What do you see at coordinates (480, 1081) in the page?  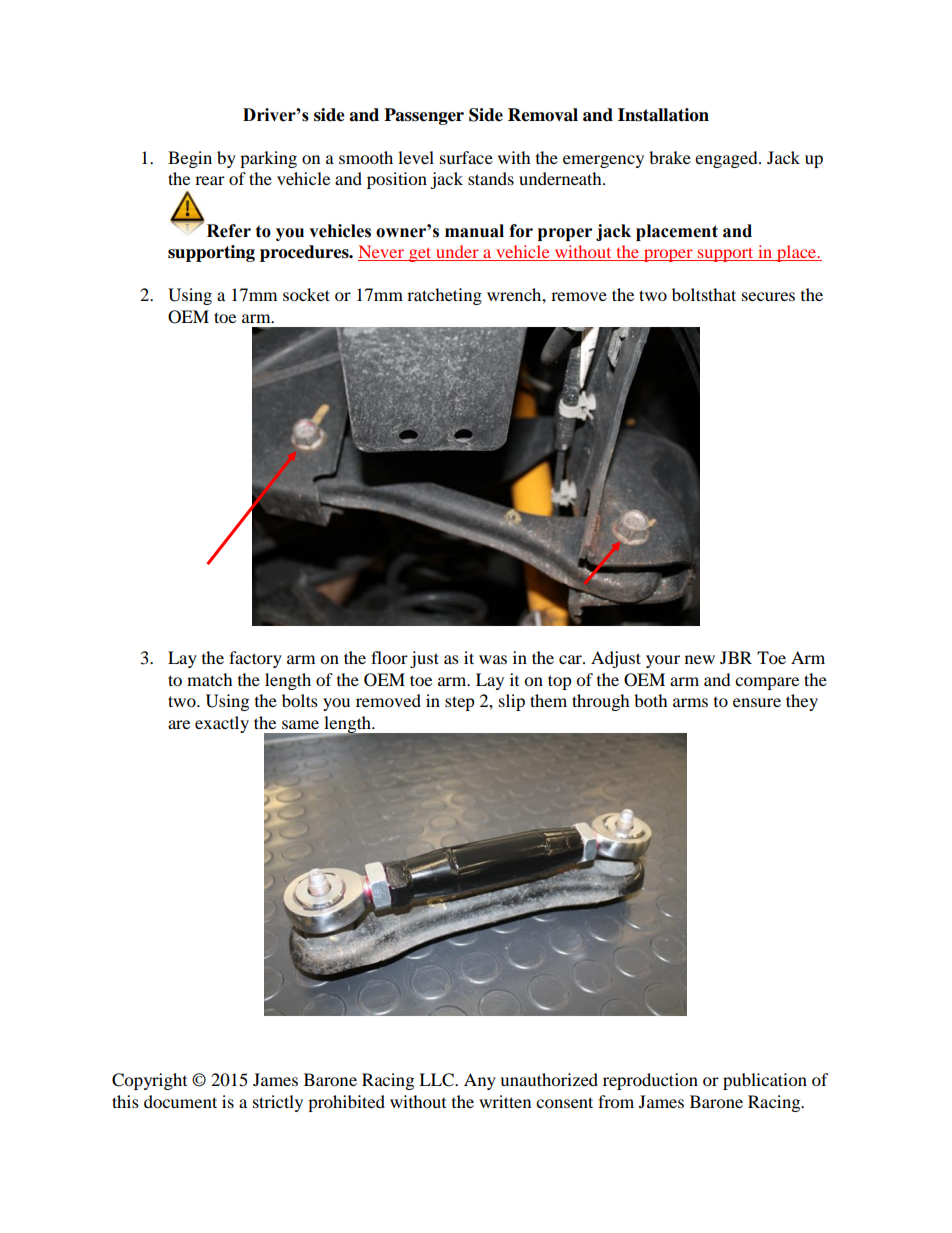 I see `Any` at bounding box center [480, 1081].
